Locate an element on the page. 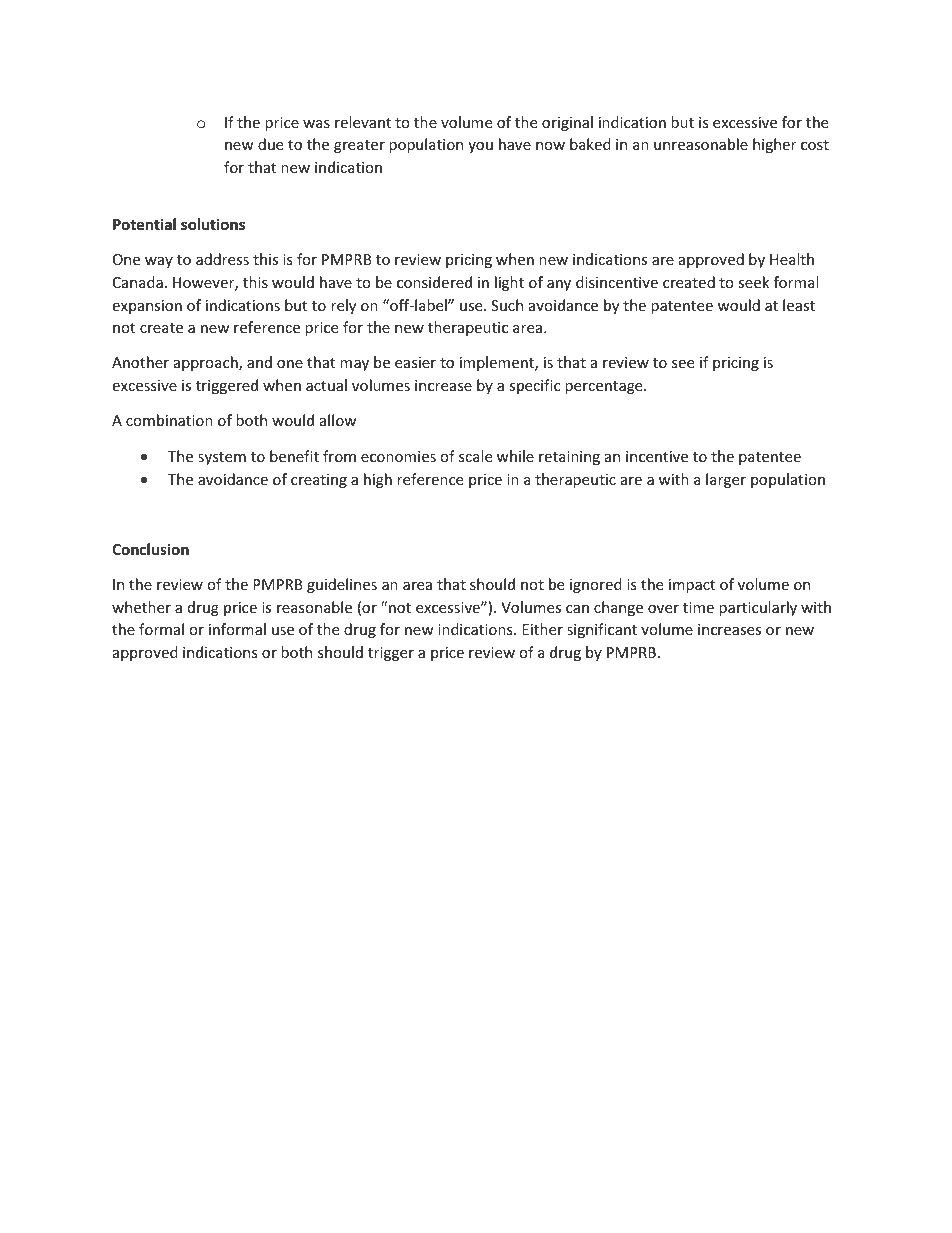 The height and width of the document is (1233, 952). approach is located at coordinates (207, 363).
